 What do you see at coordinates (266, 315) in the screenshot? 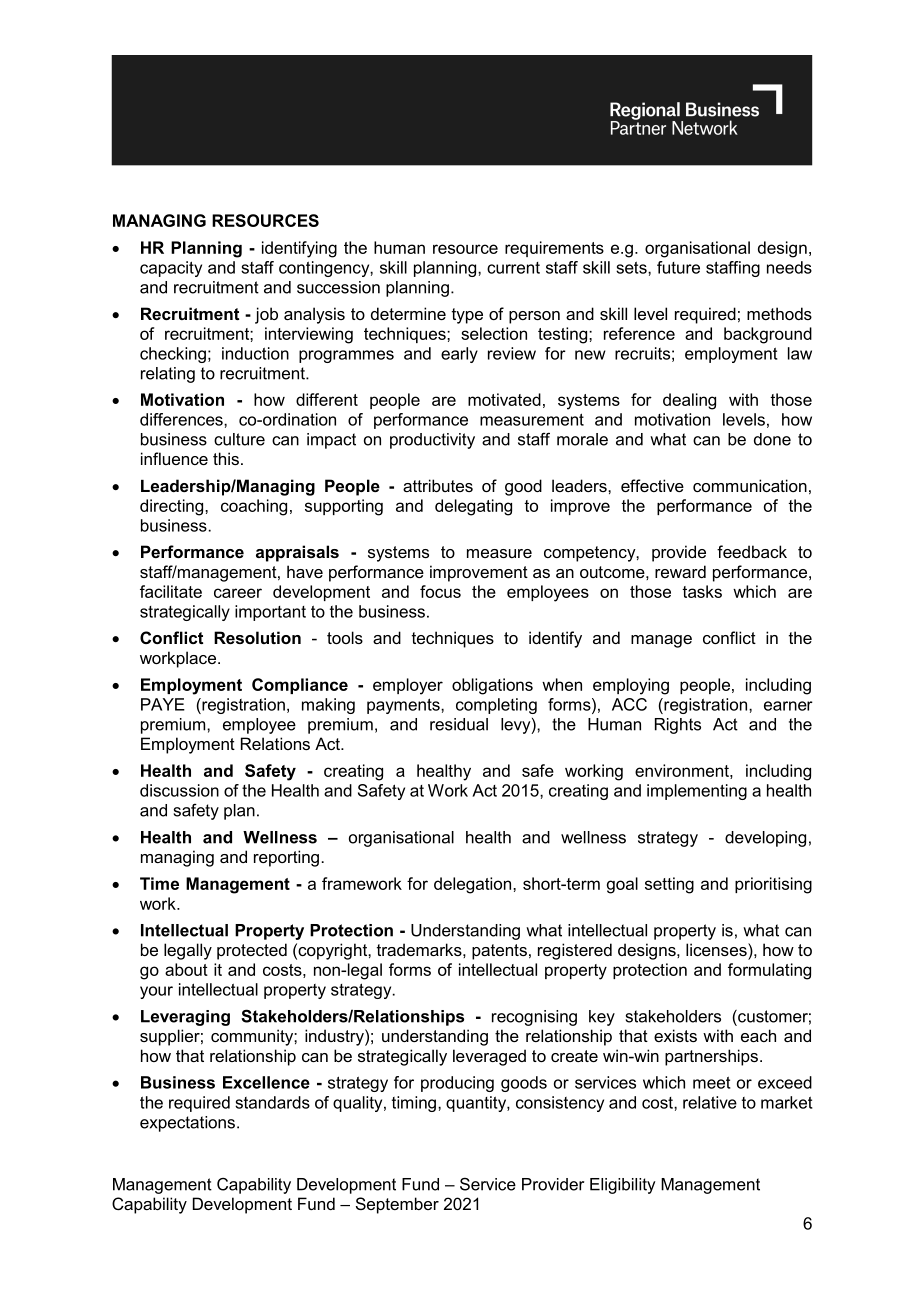
I see `job` at bounding box center [266, 315].
